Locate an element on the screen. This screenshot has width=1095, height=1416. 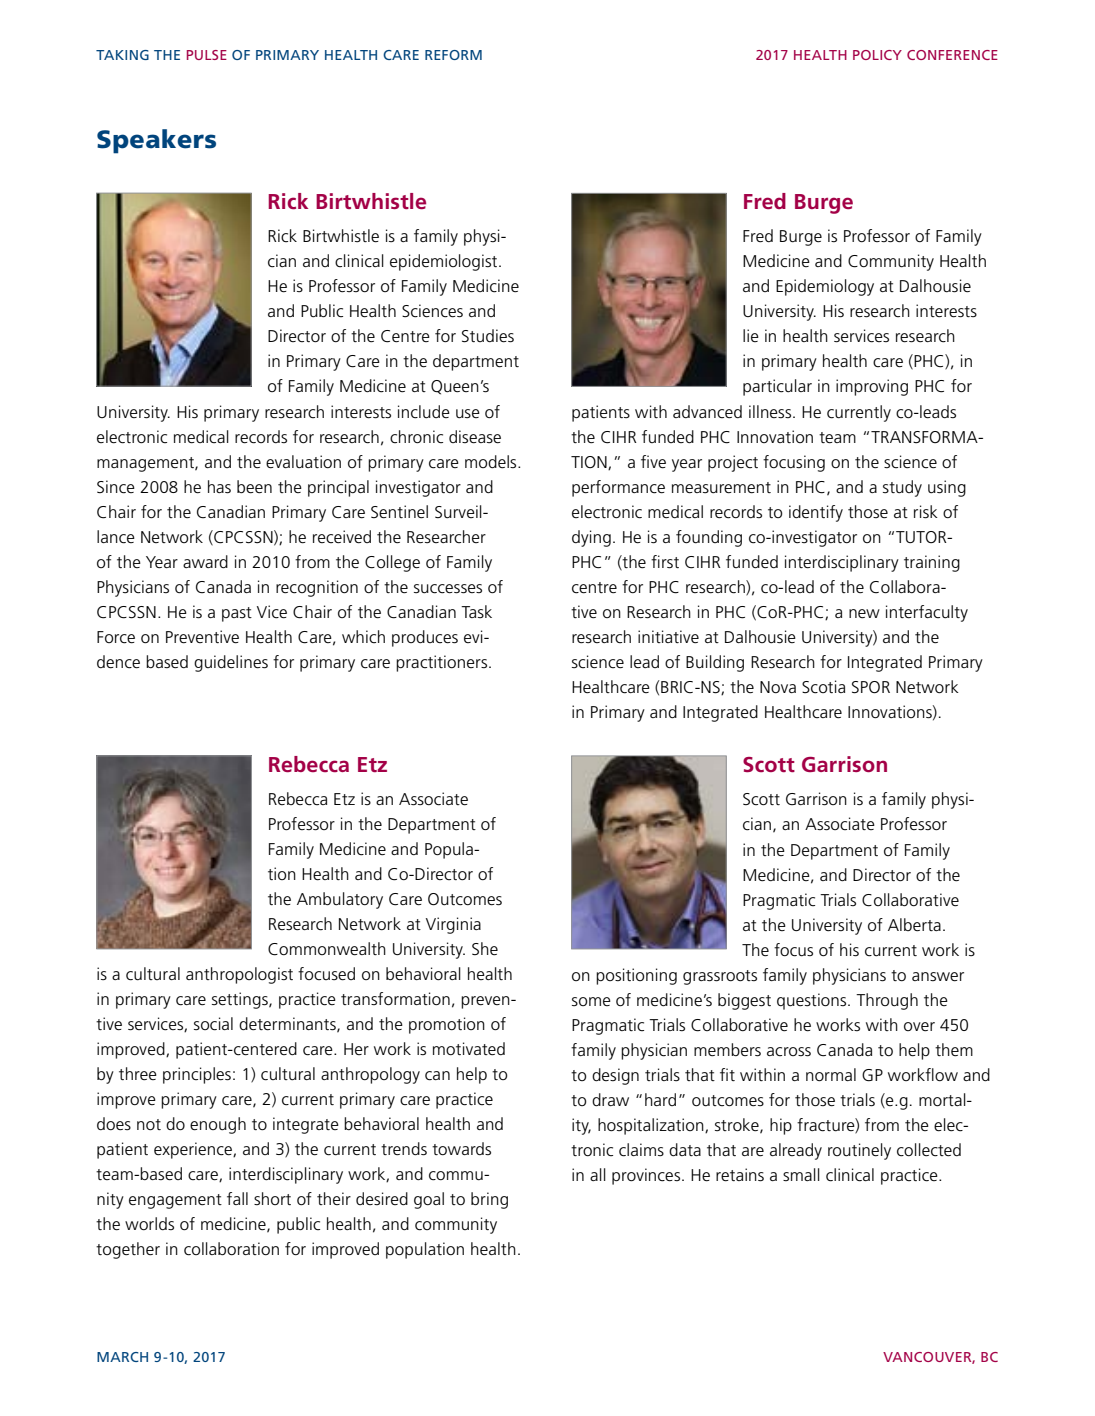
Task is located at coordinates (476, 611).
